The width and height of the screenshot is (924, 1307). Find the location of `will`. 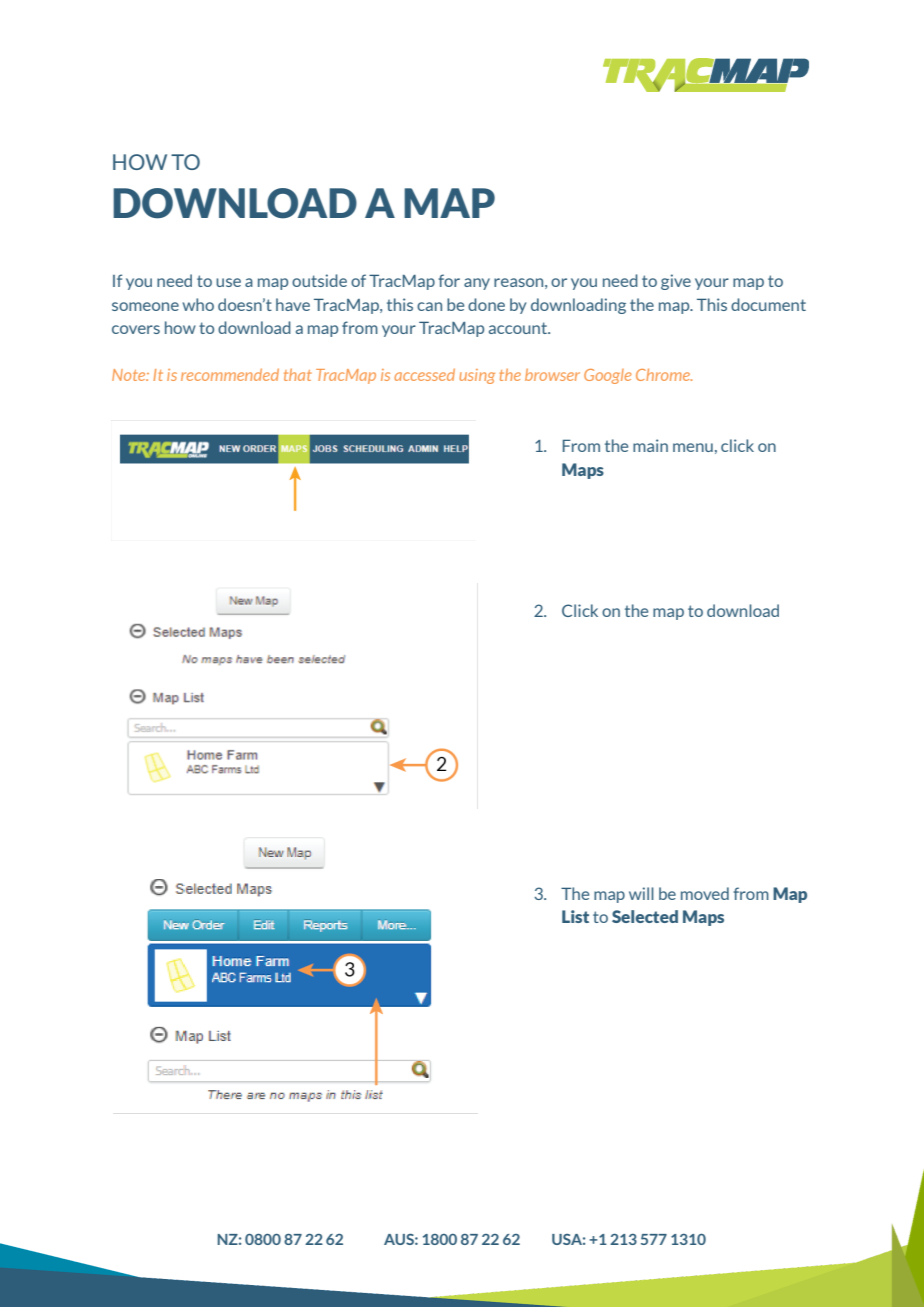

will is located at coordinates (641, 893).
